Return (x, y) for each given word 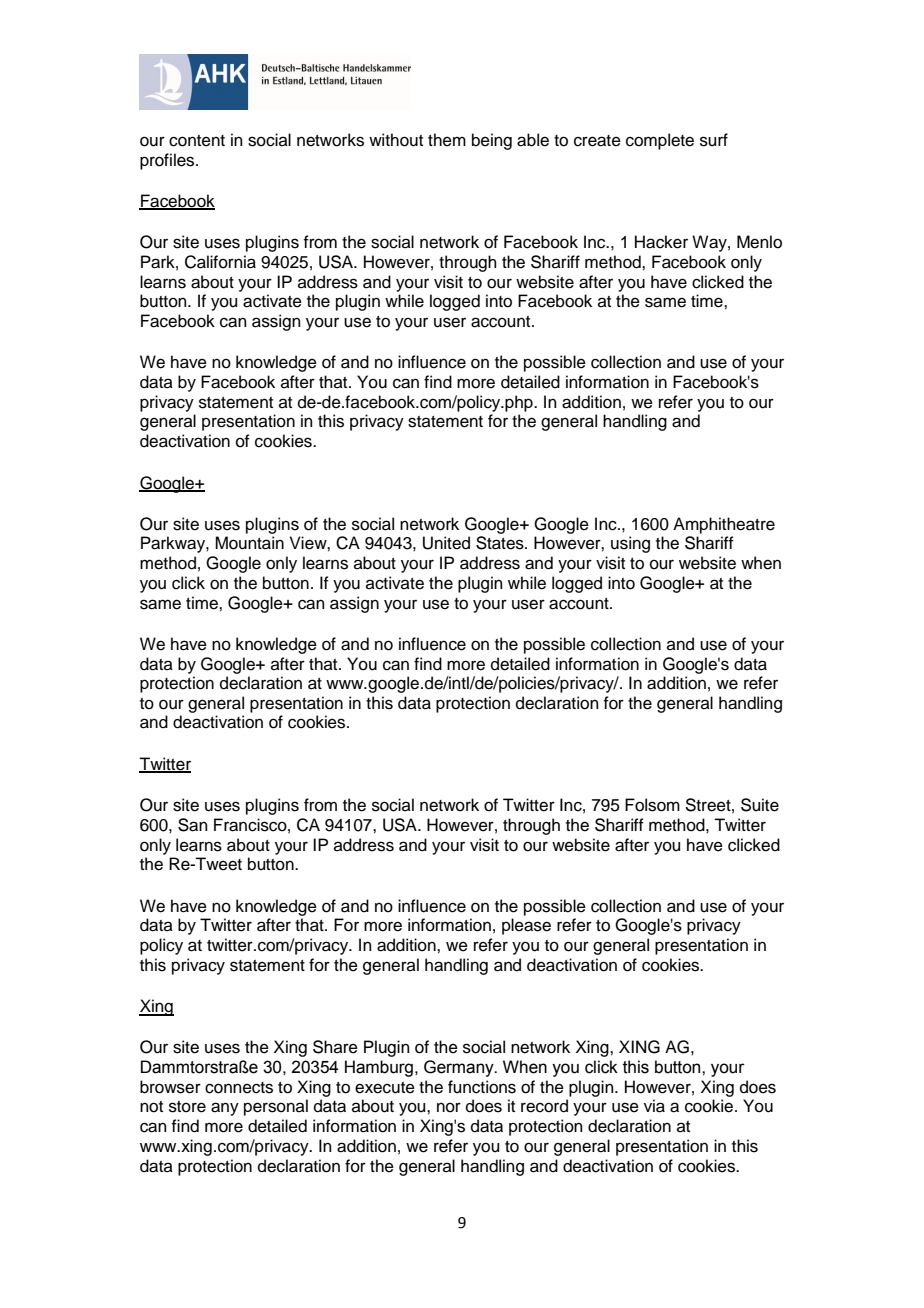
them (447, 140)
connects (239, 1088)
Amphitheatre (724, 525)
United (446, 543)
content (197, 141)
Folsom (652, 805)
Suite (760, 805)
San (193, 825)
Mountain (249, 543)
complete (660, 141)
